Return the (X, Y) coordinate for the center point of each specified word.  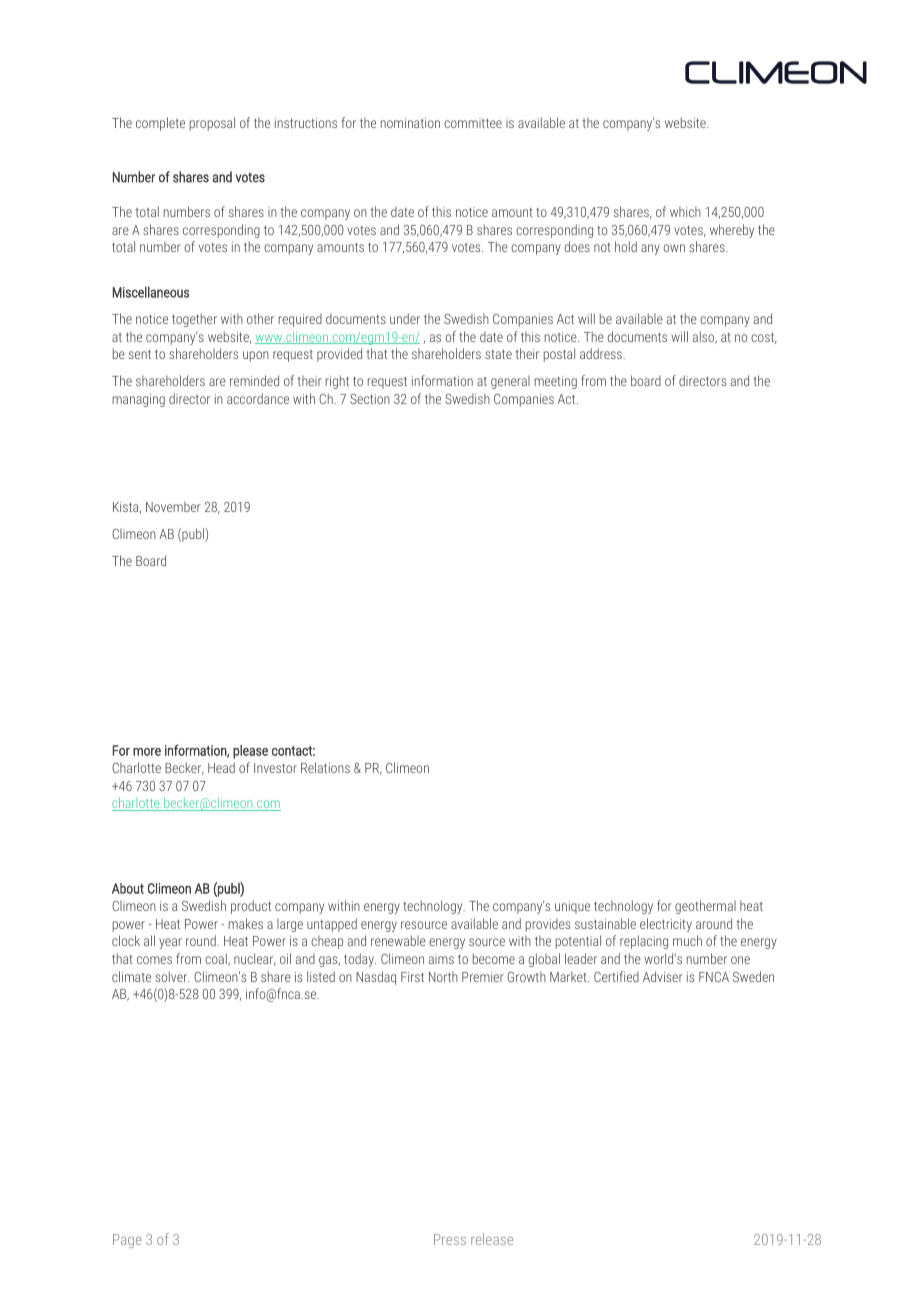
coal (217, 959)
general (510, 382)
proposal (212, 124)
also (705, 337)
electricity (666, 925)
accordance (258, 398)
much (687, 940)
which (685, 211)
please (250, 752)
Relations (325, 767)
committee (473, 123)
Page (127, 1241)
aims (441, 959)
